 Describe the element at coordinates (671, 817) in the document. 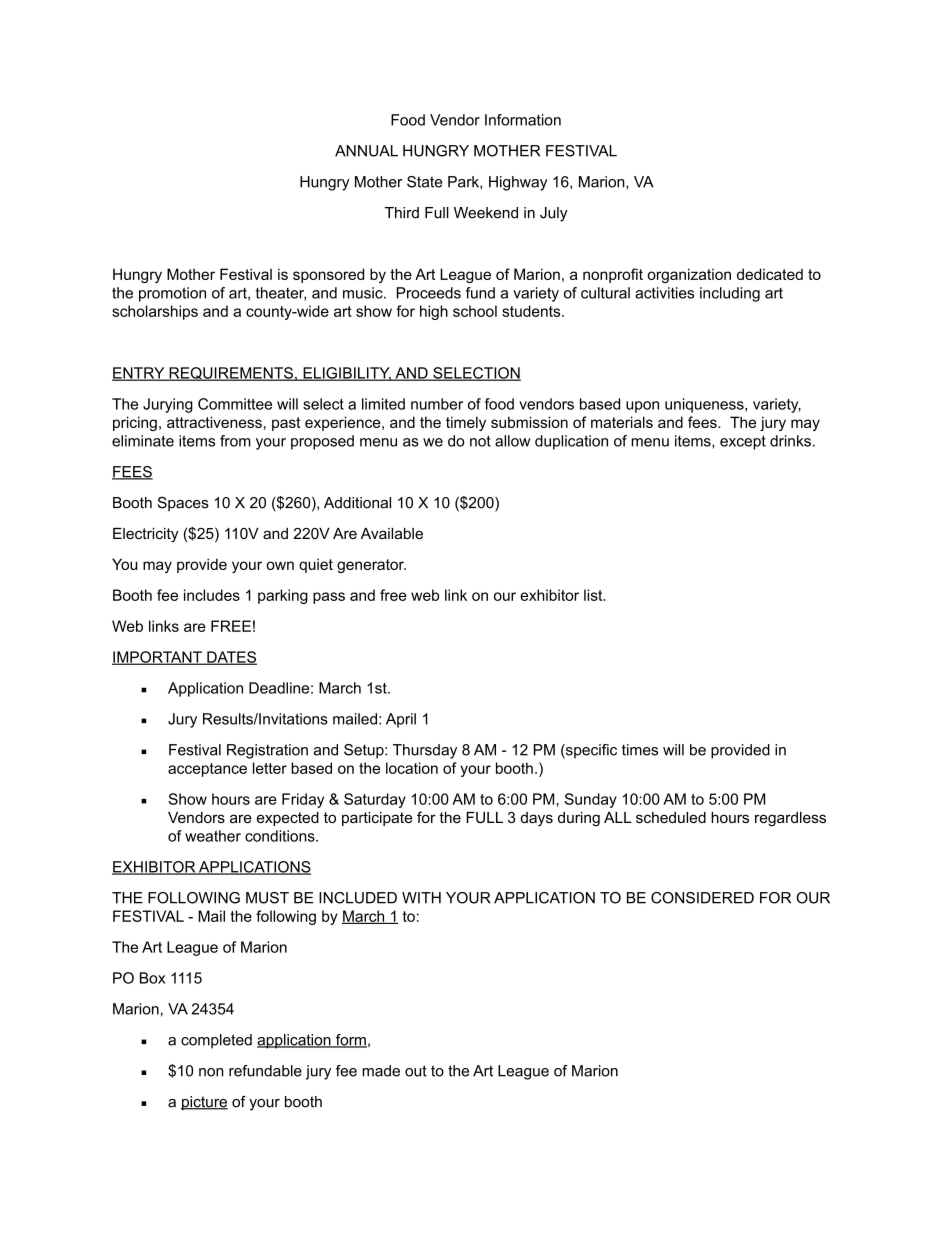

I see `scheduled` at that location.
